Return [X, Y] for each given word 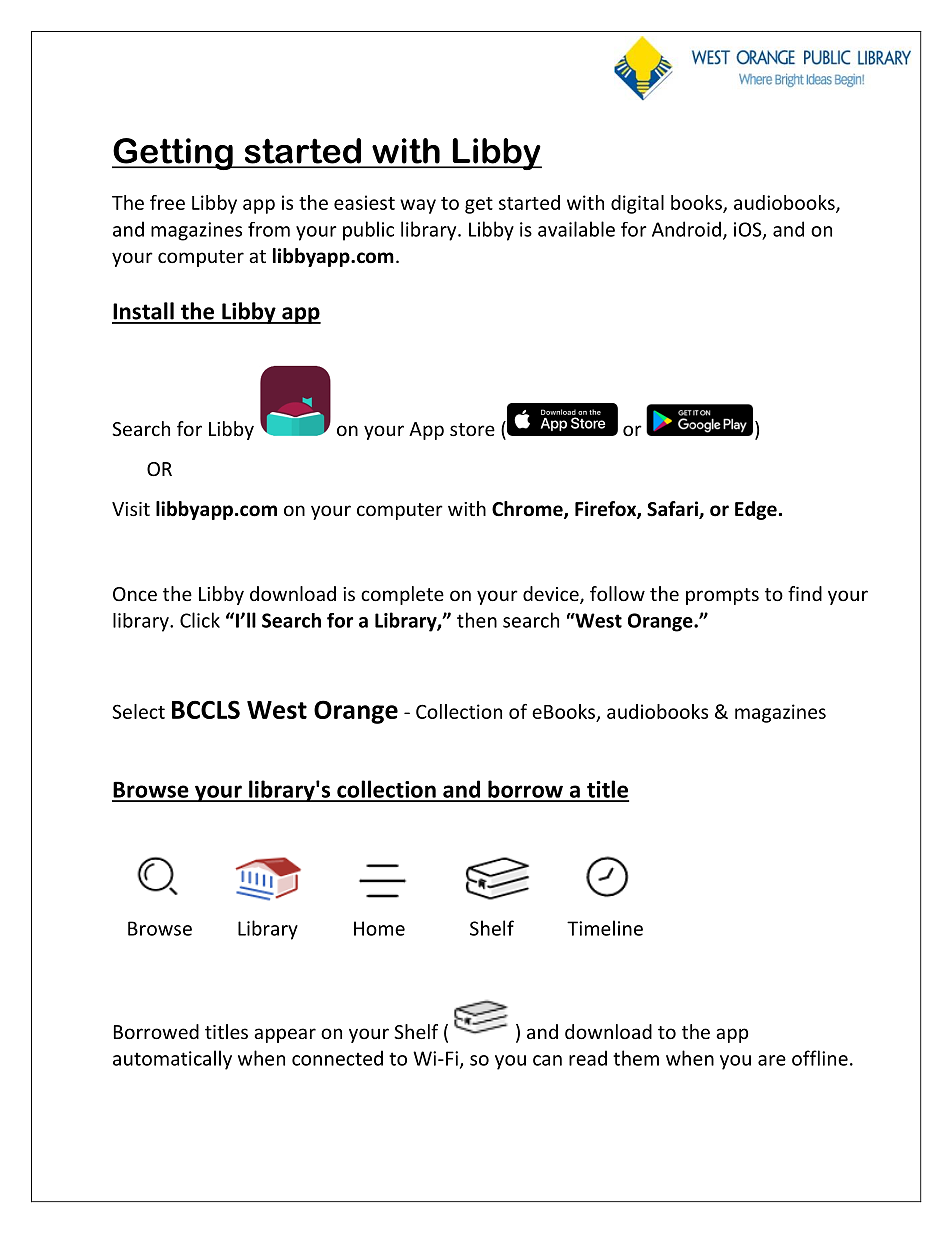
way [418, 206]
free [167, 202]
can [547, 1060]
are [772, 1060]
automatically [172, 1060]
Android [686, 229]
